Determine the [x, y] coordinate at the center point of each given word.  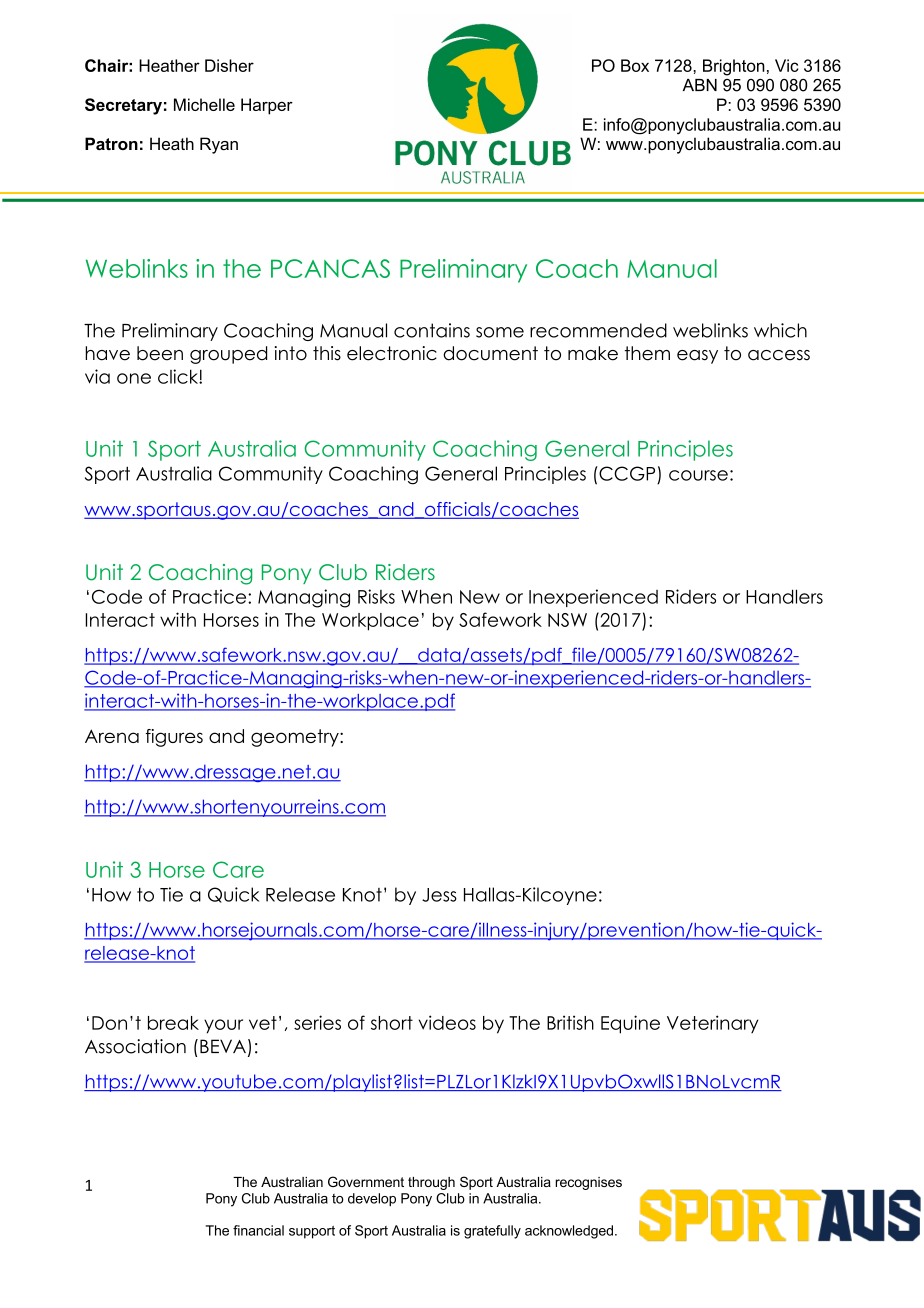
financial [258, 1230]
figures [174, 738]
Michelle [204, 104]
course [698, 475]
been [160, 353]
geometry [296, 738]
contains [432, 330]
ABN [700, 85]
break [173, 1023]
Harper [267, 106]
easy [697, 357]
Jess [439, 895]
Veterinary [712, 1024]
